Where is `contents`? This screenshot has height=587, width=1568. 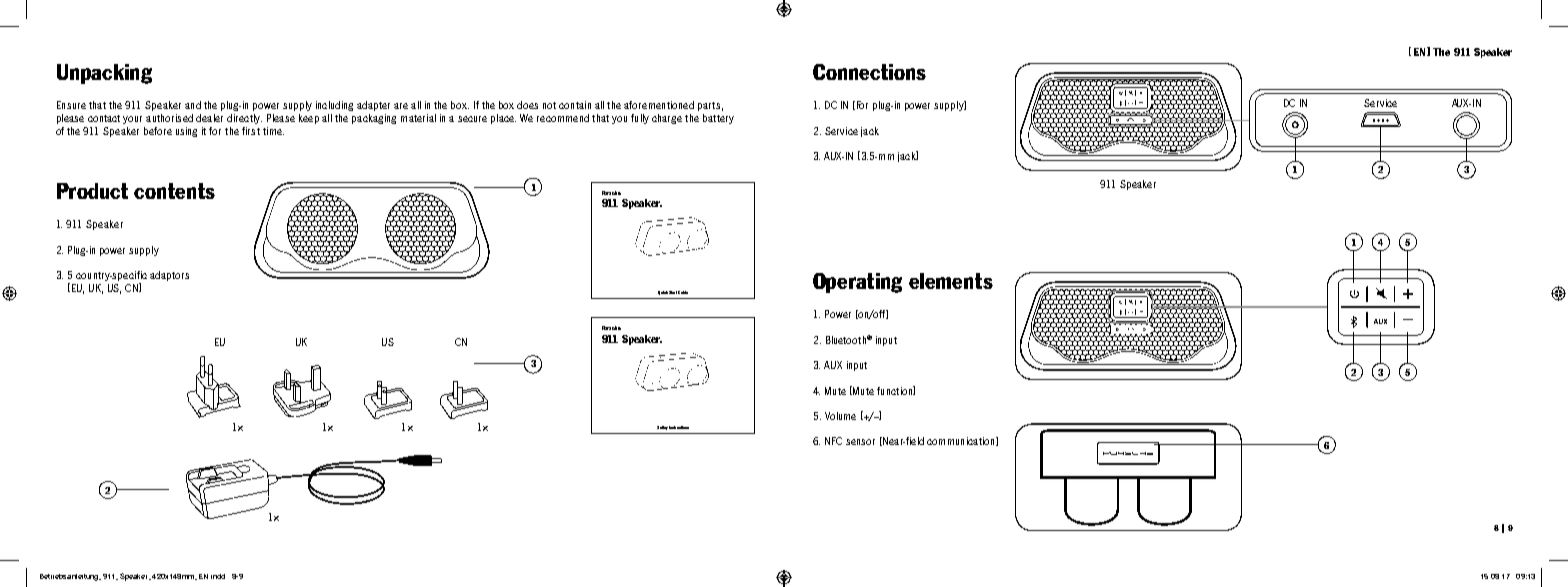 contents is located at coordinates (174, 191).
